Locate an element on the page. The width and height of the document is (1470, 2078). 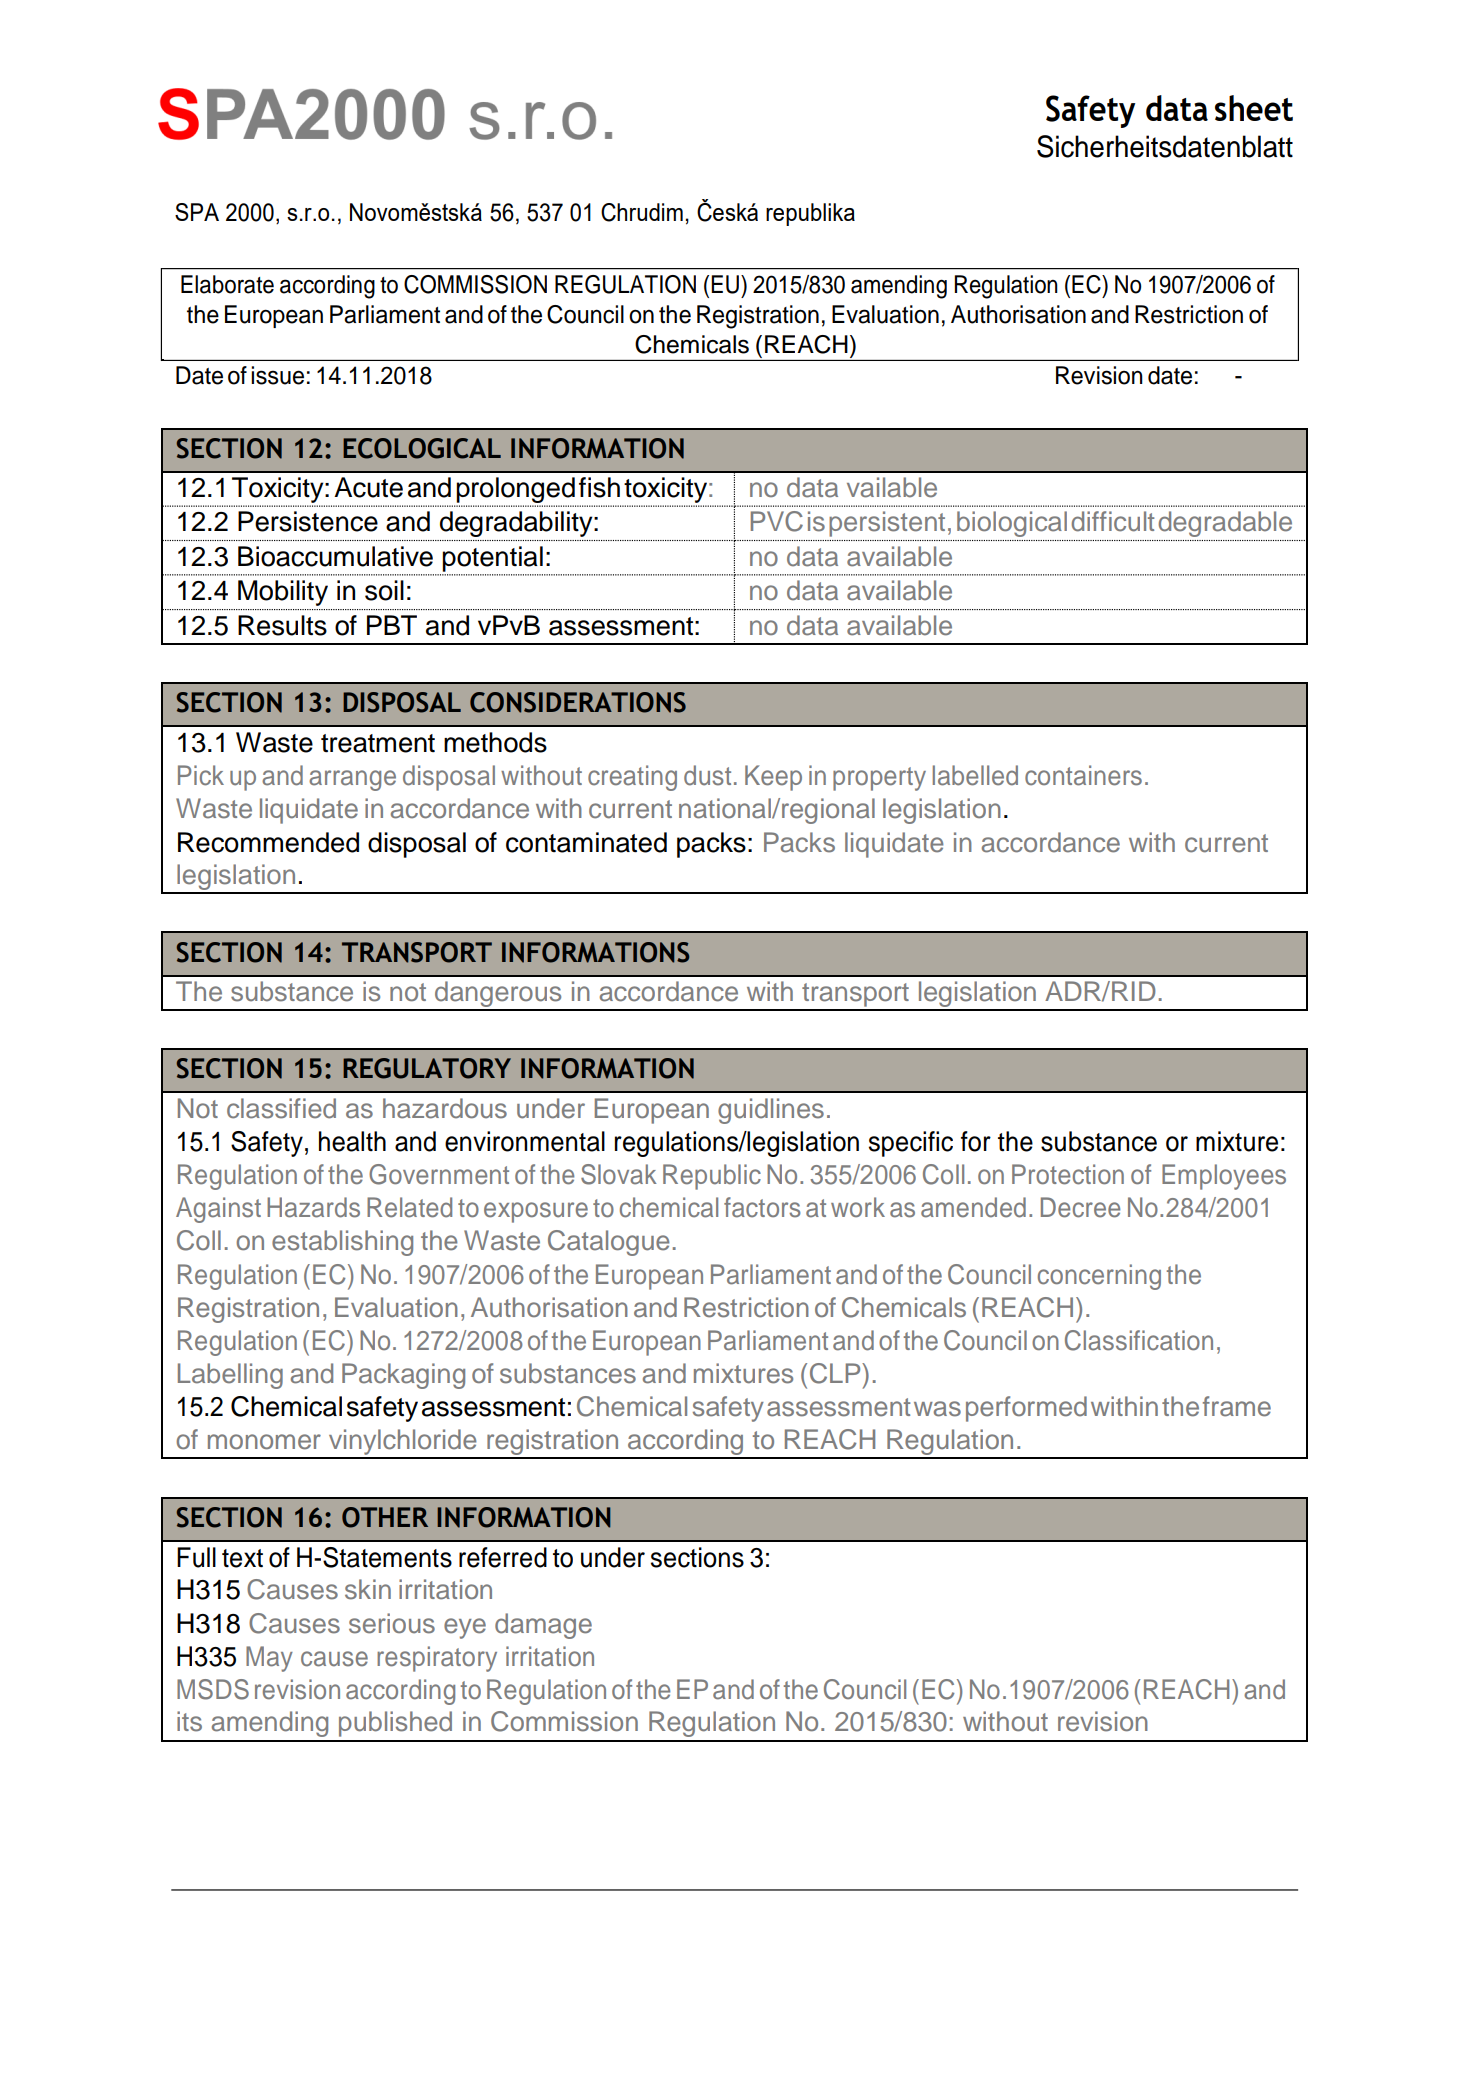
CONSIDERATIONS is located at coordinates (578, 702).
